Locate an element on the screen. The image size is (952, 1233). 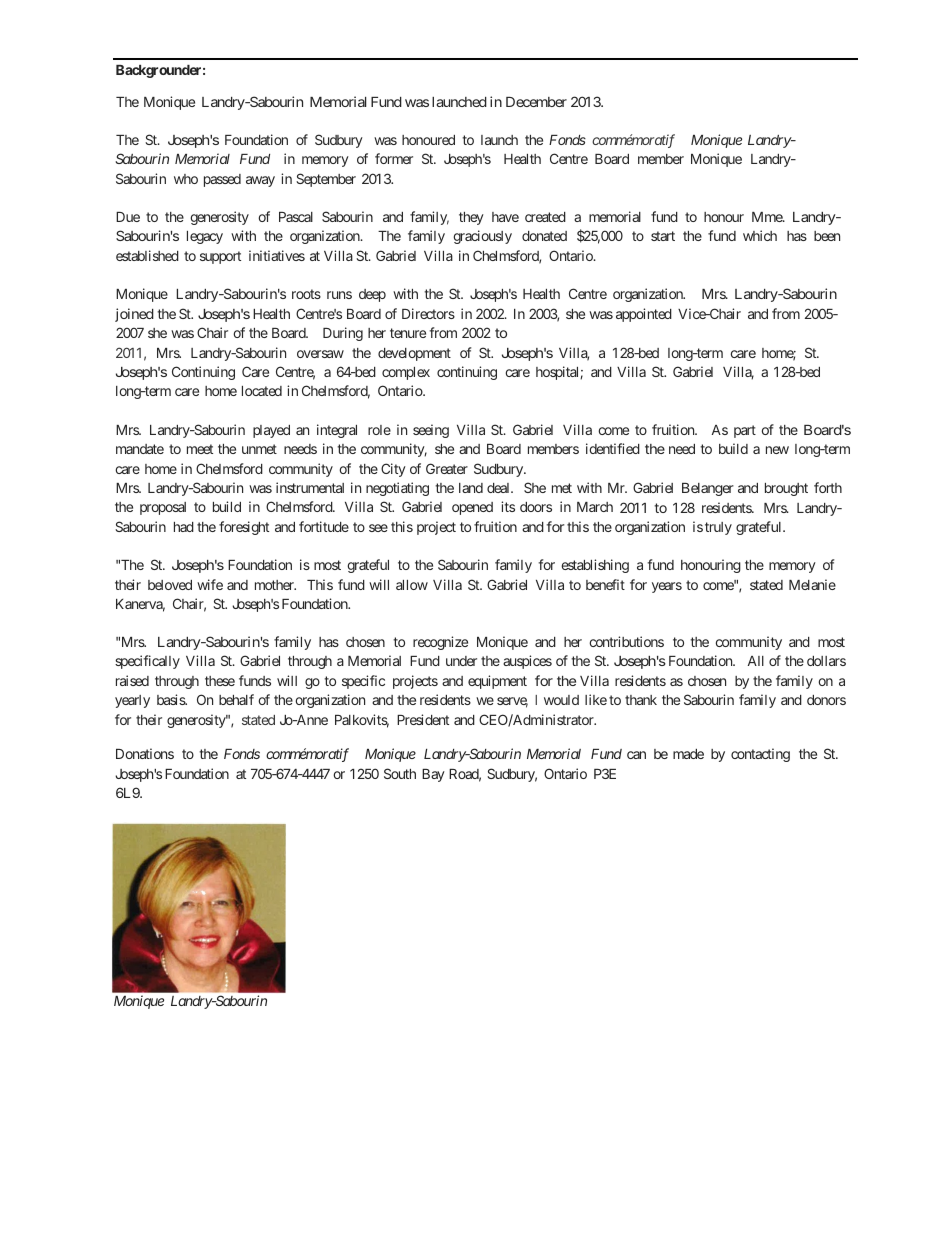
Donations is located at coordinates (145, 753).
